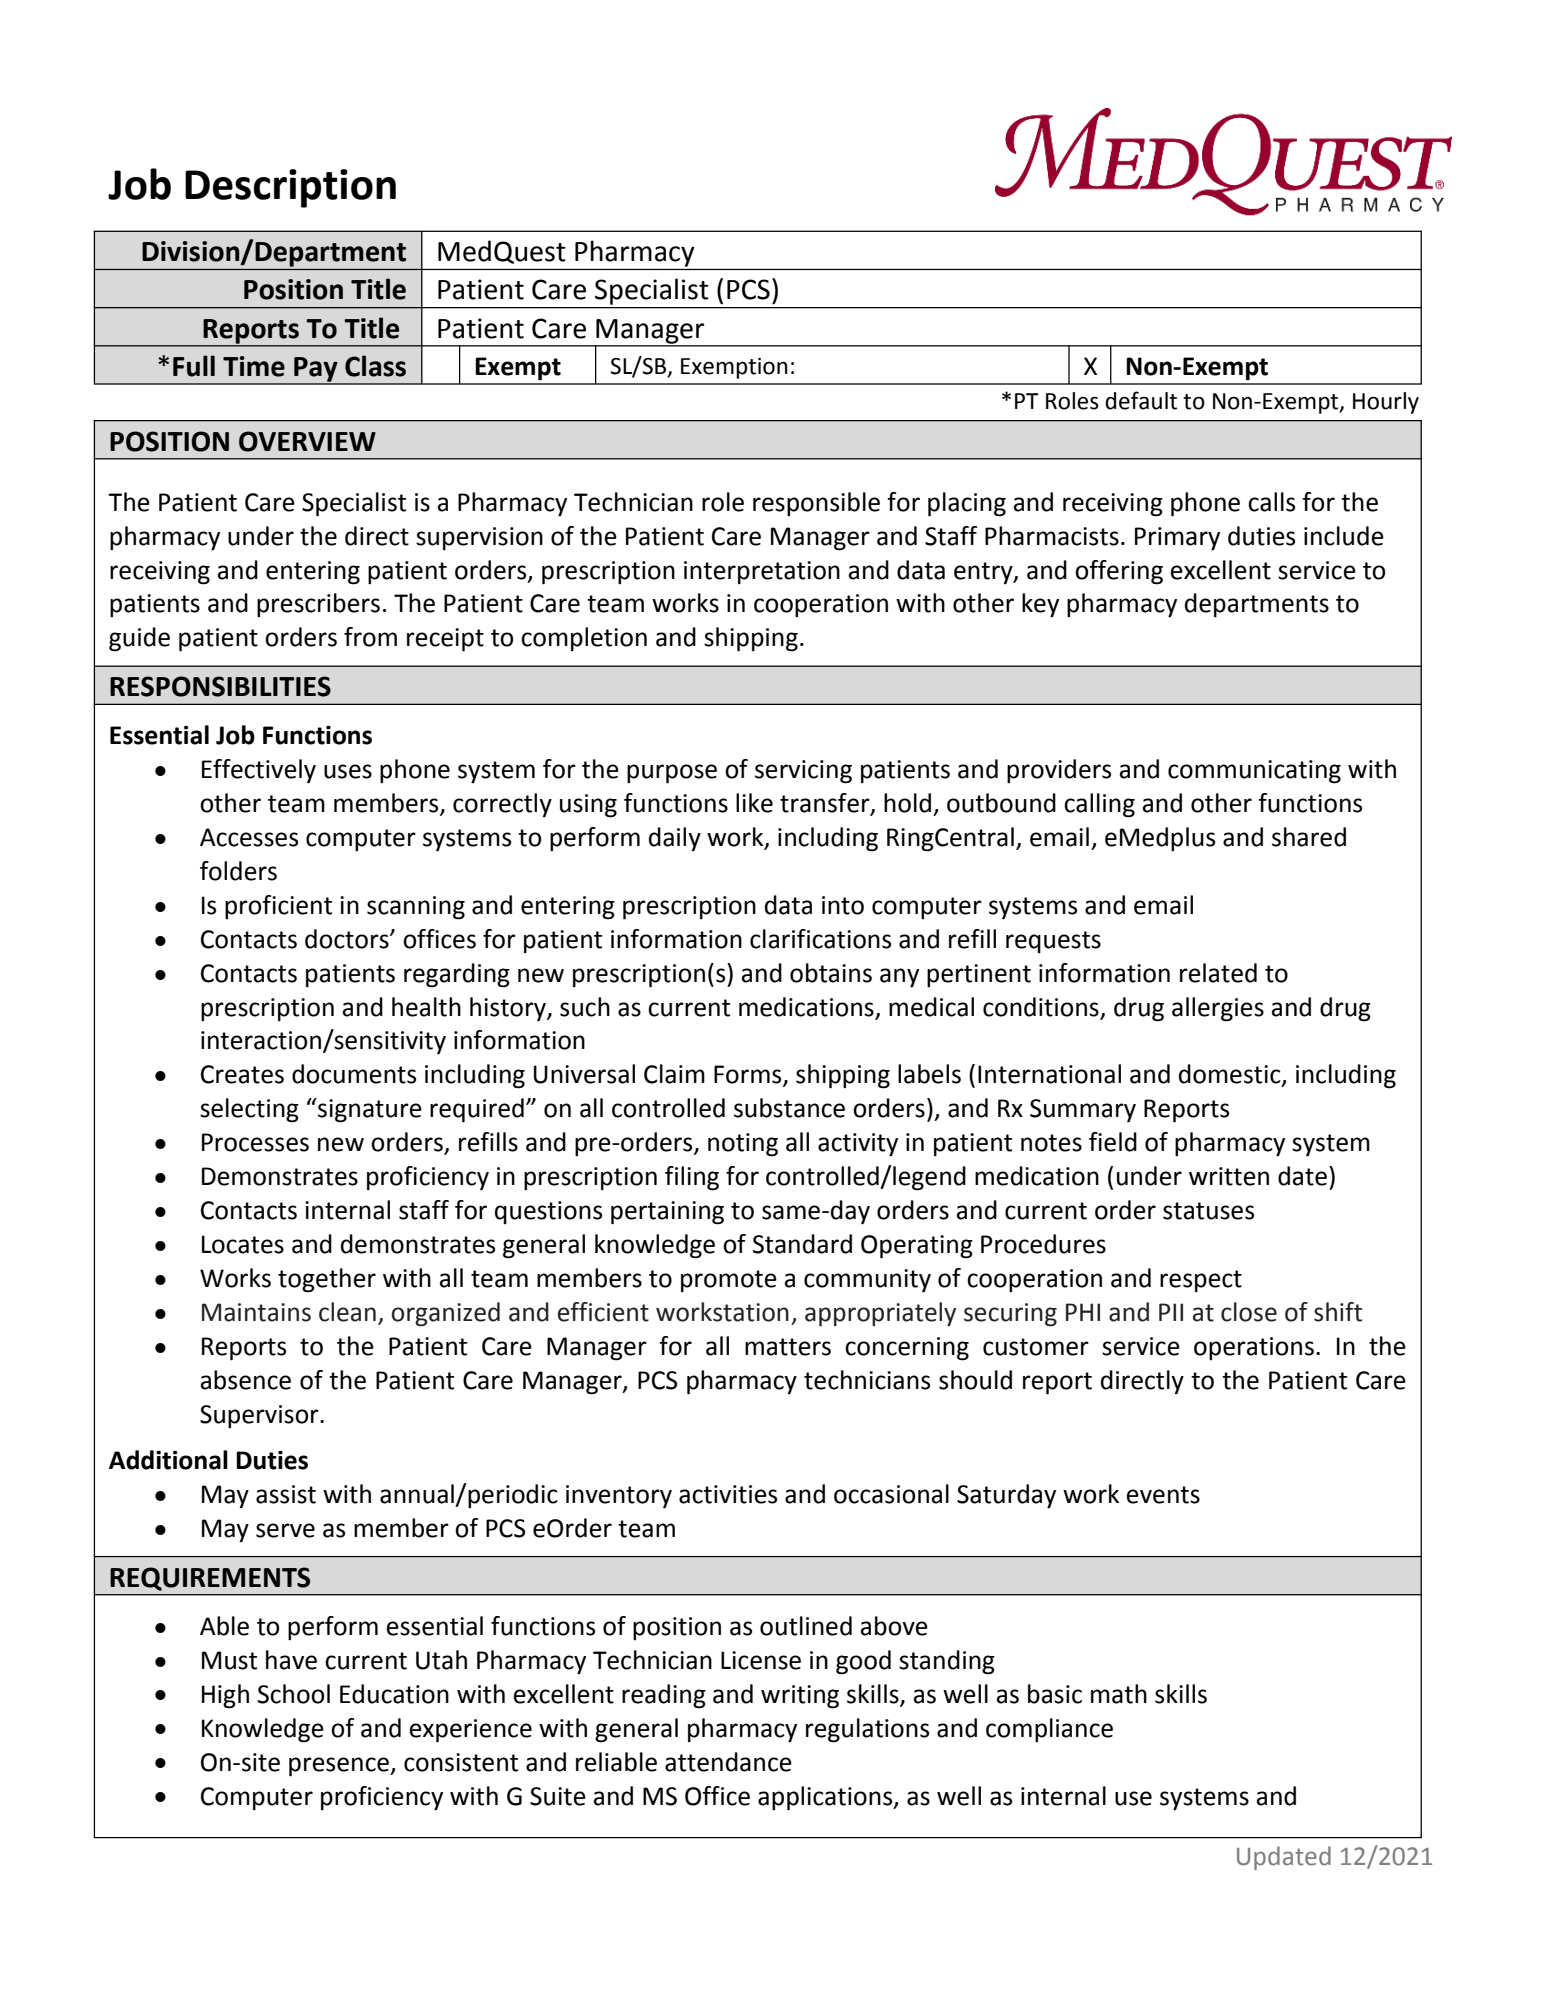 The width and height of the page is (1543, 1996). I want to click on default, so click(1141, 400).
